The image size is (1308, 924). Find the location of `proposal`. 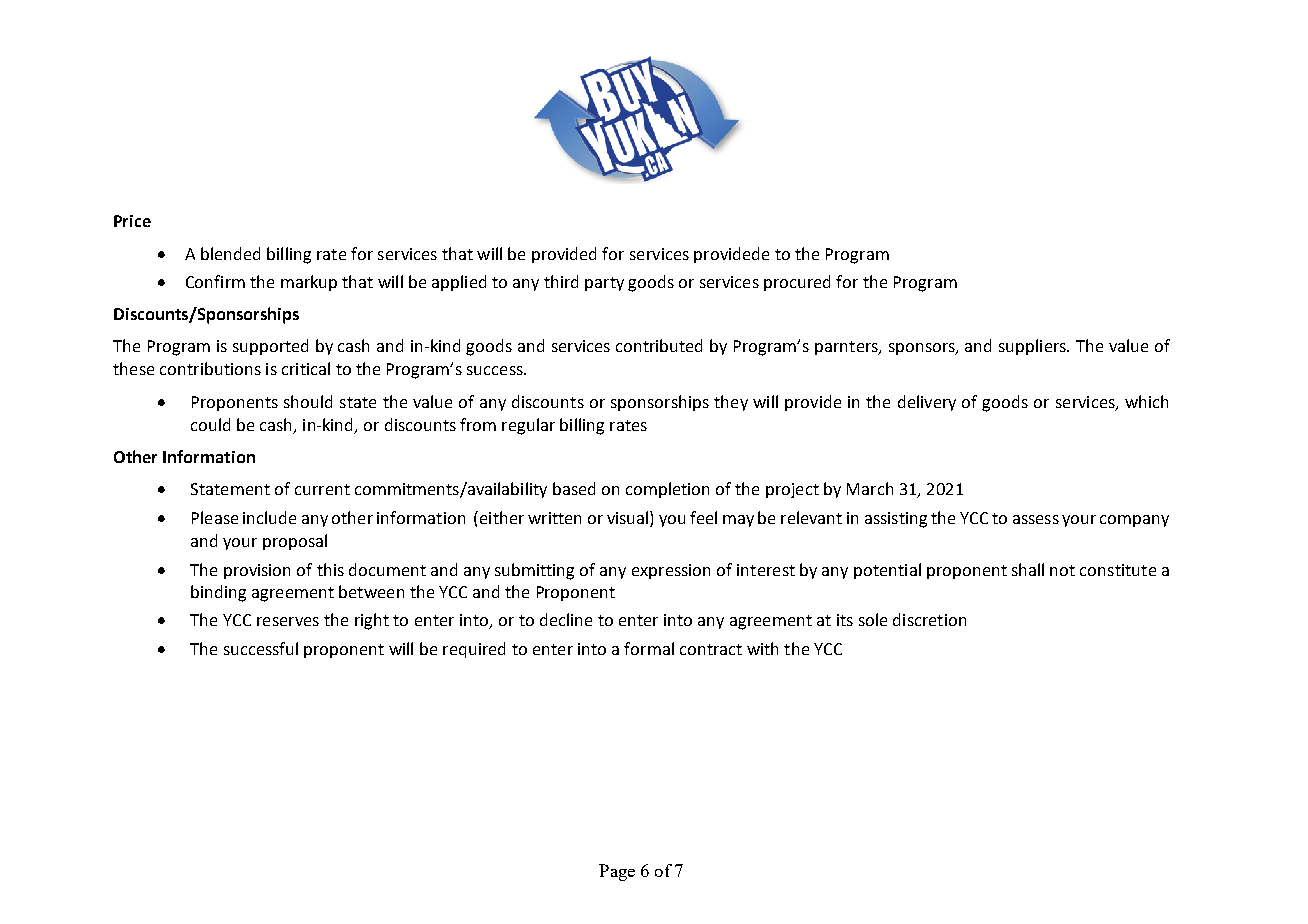

proposal is located at coordinates (295, 542).
